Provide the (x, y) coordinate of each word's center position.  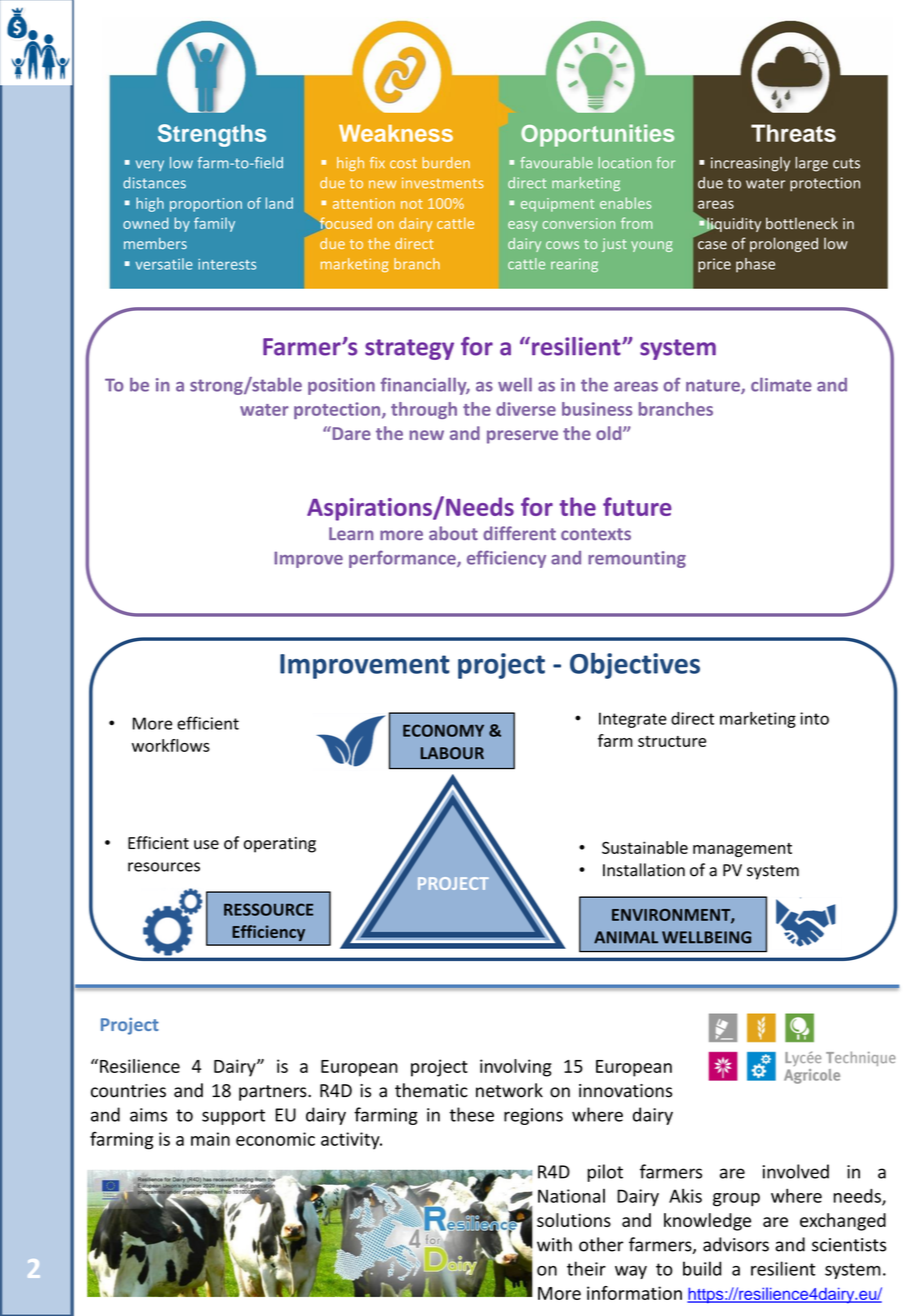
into (814, 718)
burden (446, 163)
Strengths (212, 135)
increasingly (750, 164)
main (210, 1139)
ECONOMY (443, 730)
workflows (171, 745)
